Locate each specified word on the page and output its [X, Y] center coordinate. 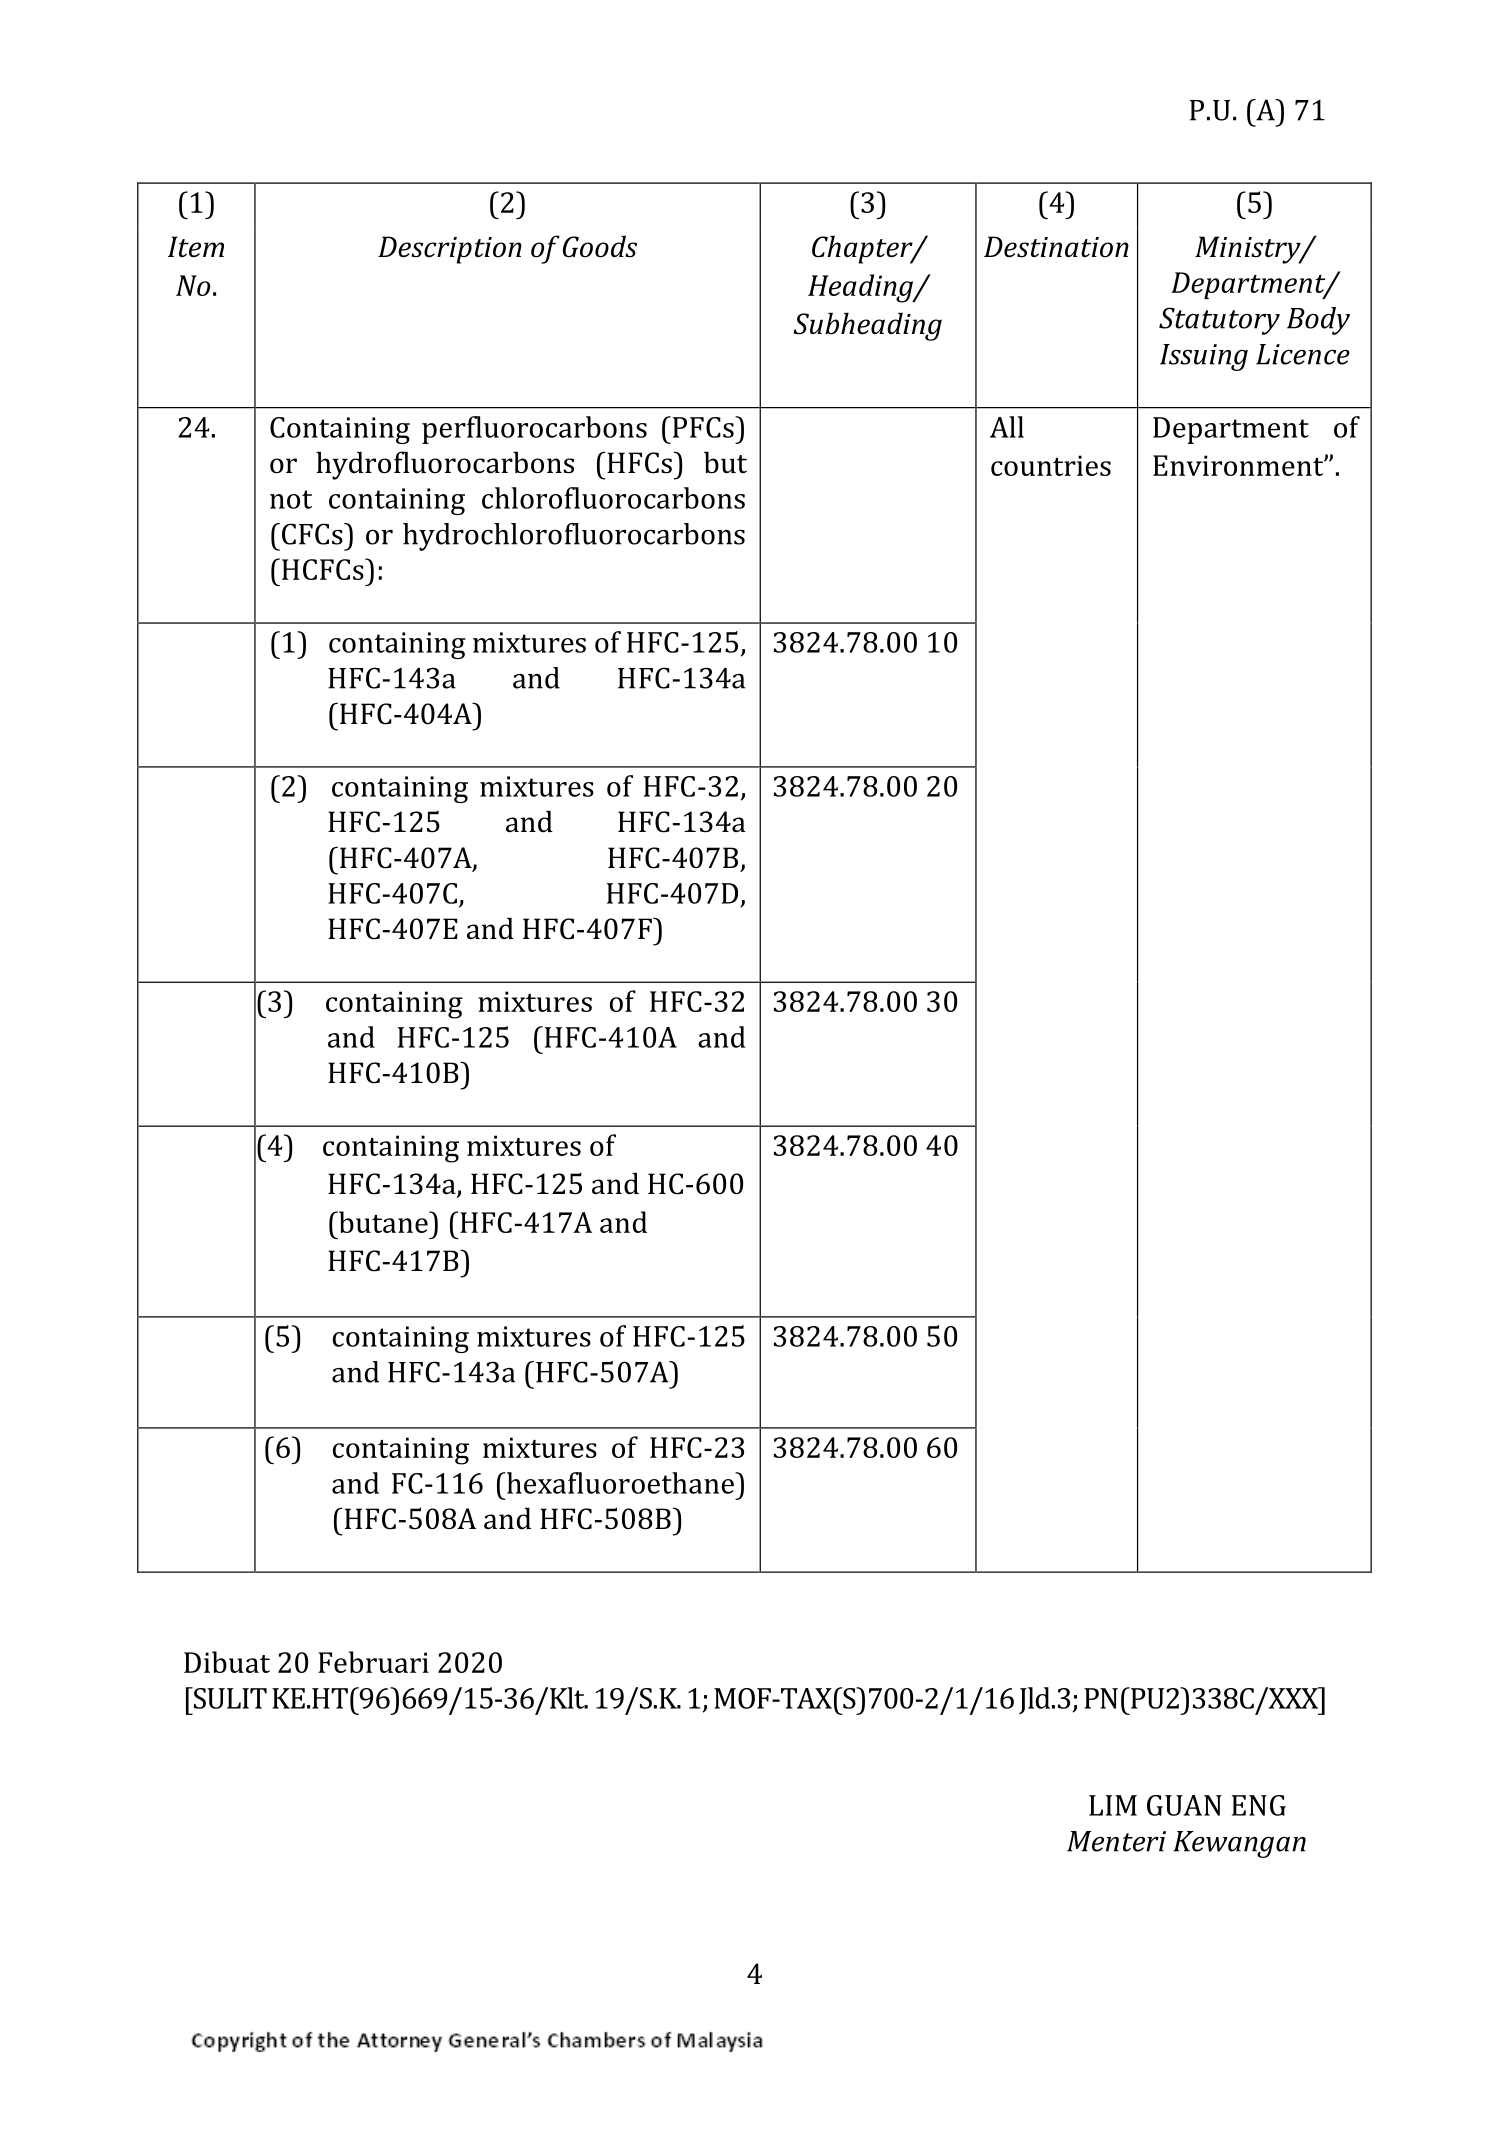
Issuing [1204, 357]
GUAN [1184, 1805]
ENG [1259, 1805]
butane [383, 1222]
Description [450, 250]
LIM [1113, 1805]
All [1007, 427]
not [291, 499]
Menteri [1116, 1841]
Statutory [1219, 321]
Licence [1303, 354]
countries [1051, 465]
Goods [600, 246]
